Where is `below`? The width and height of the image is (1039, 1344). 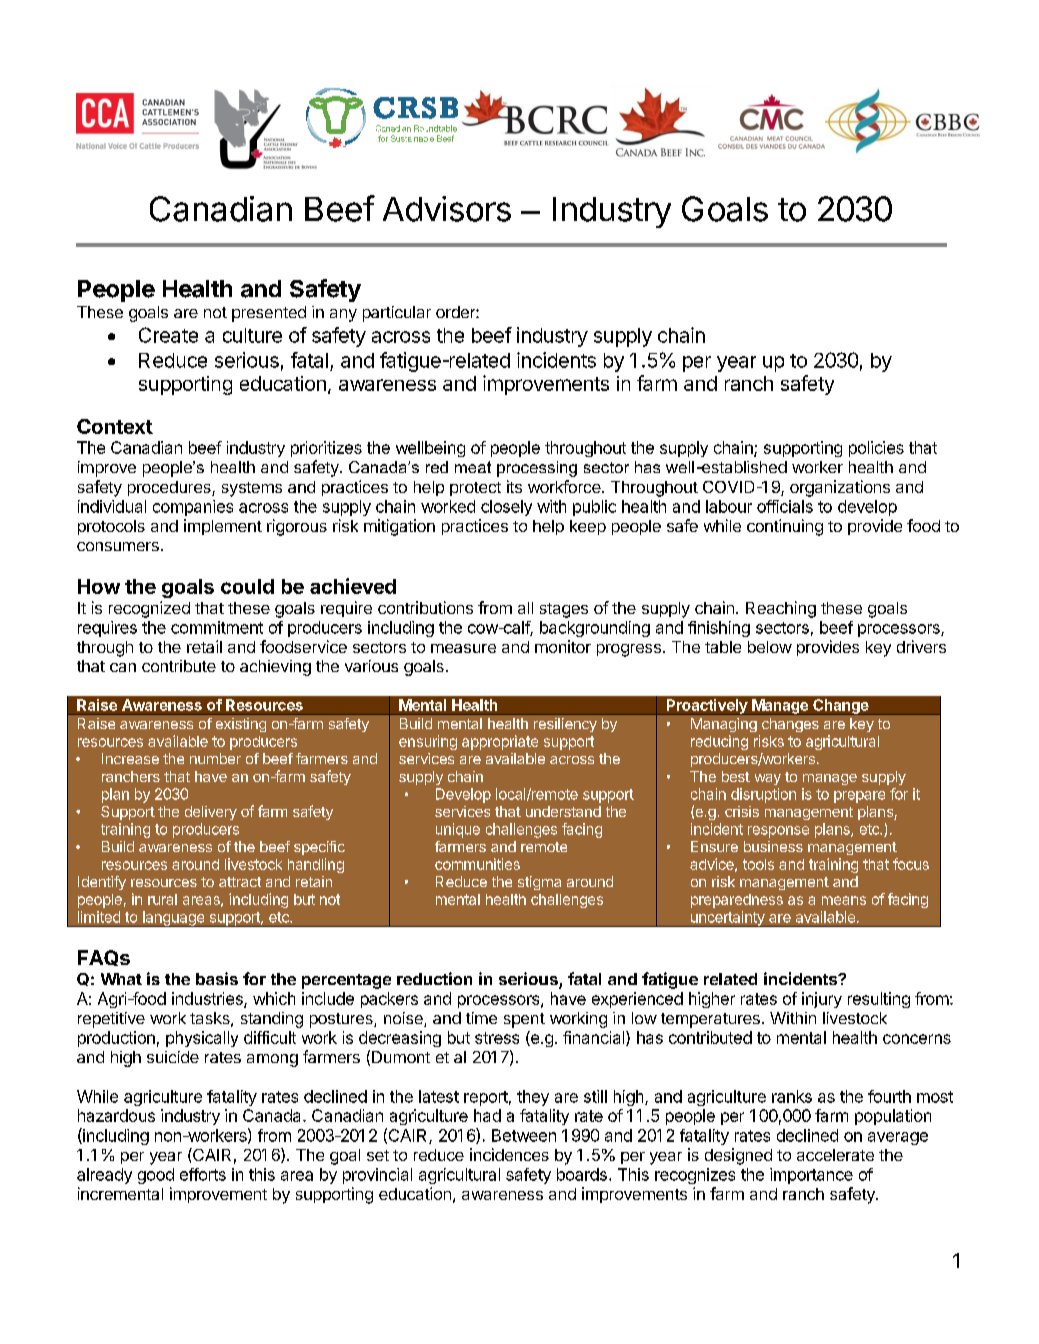
below is located at coordinates (770, 647).
